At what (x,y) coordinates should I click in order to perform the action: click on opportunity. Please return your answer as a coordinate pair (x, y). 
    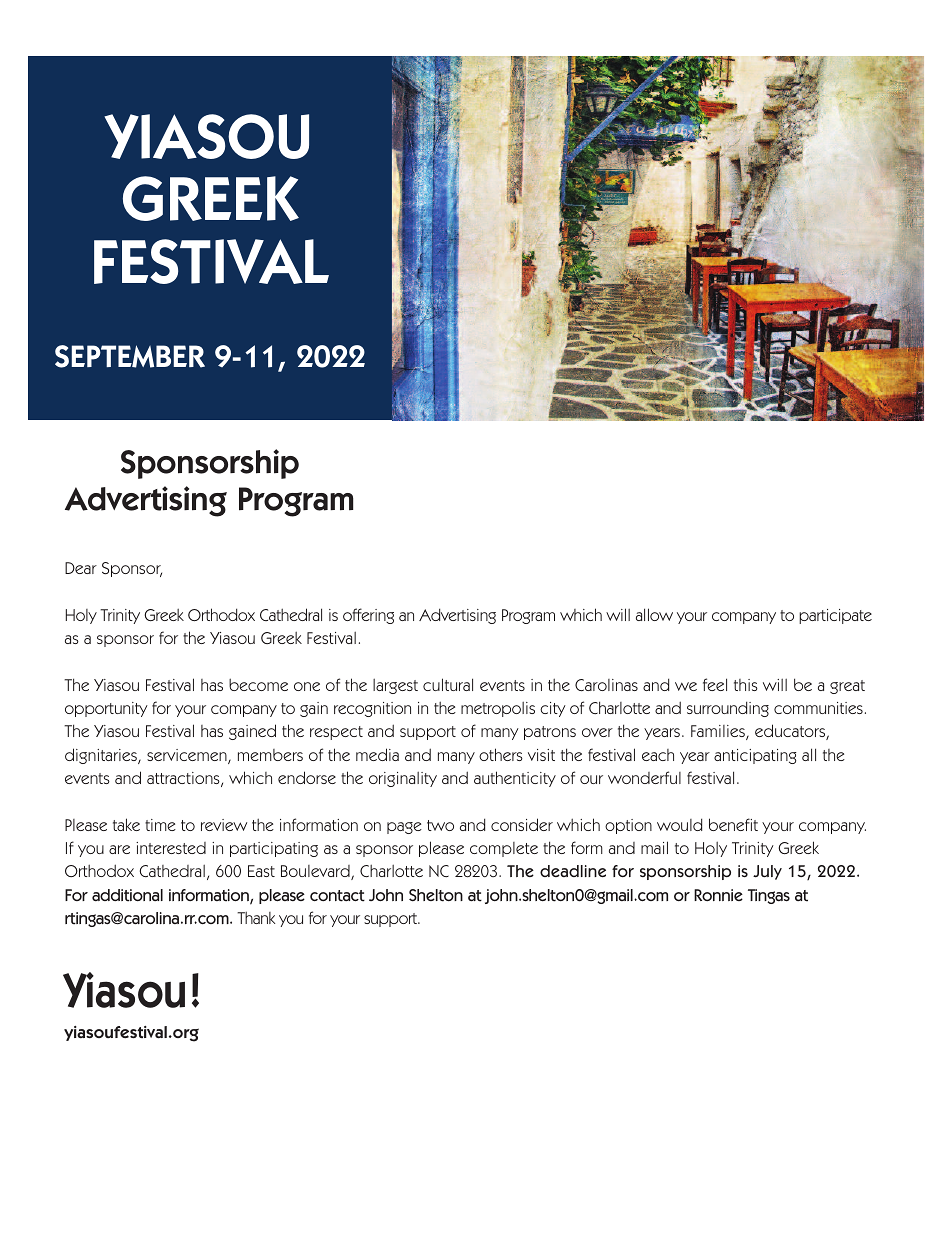
    Looking at the image, I should click on (106, 709).
